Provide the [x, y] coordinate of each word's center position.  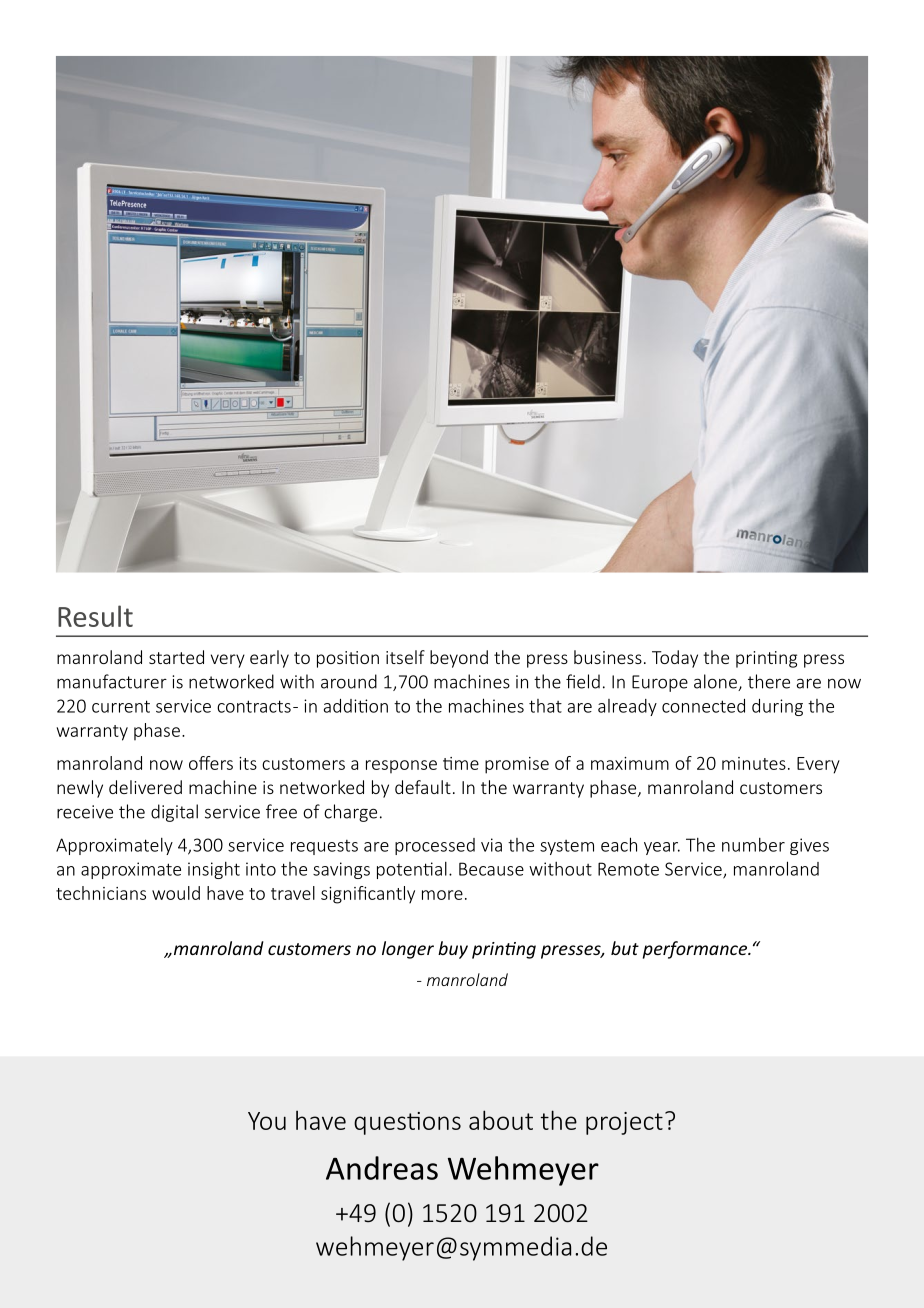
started [176, 657]
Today [675, 659]
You [267, 1121]
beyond [459, 659]
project [624, 1123]
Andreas [382, 1168]
